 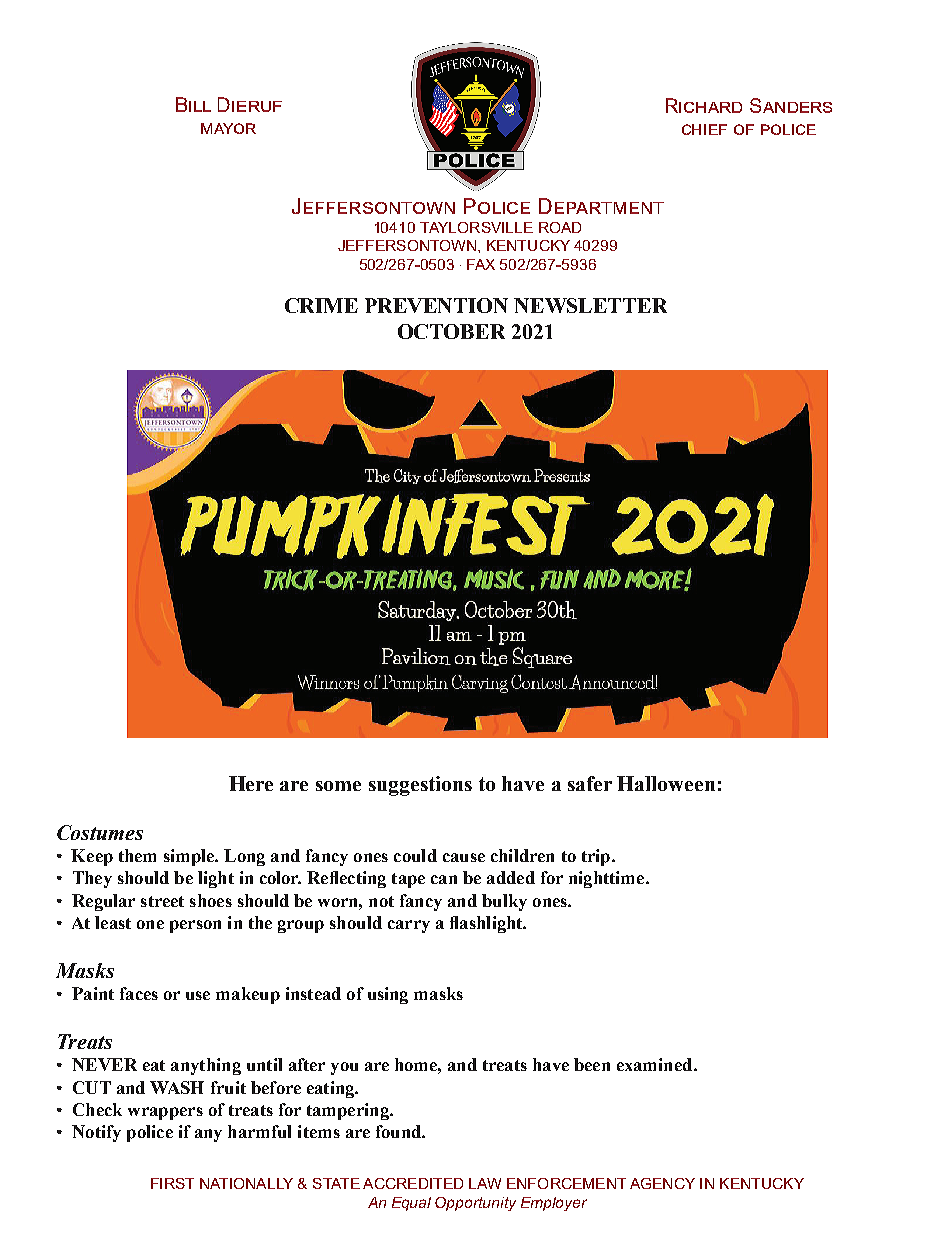 I want to click on Here, so click(x=251, y=783).
